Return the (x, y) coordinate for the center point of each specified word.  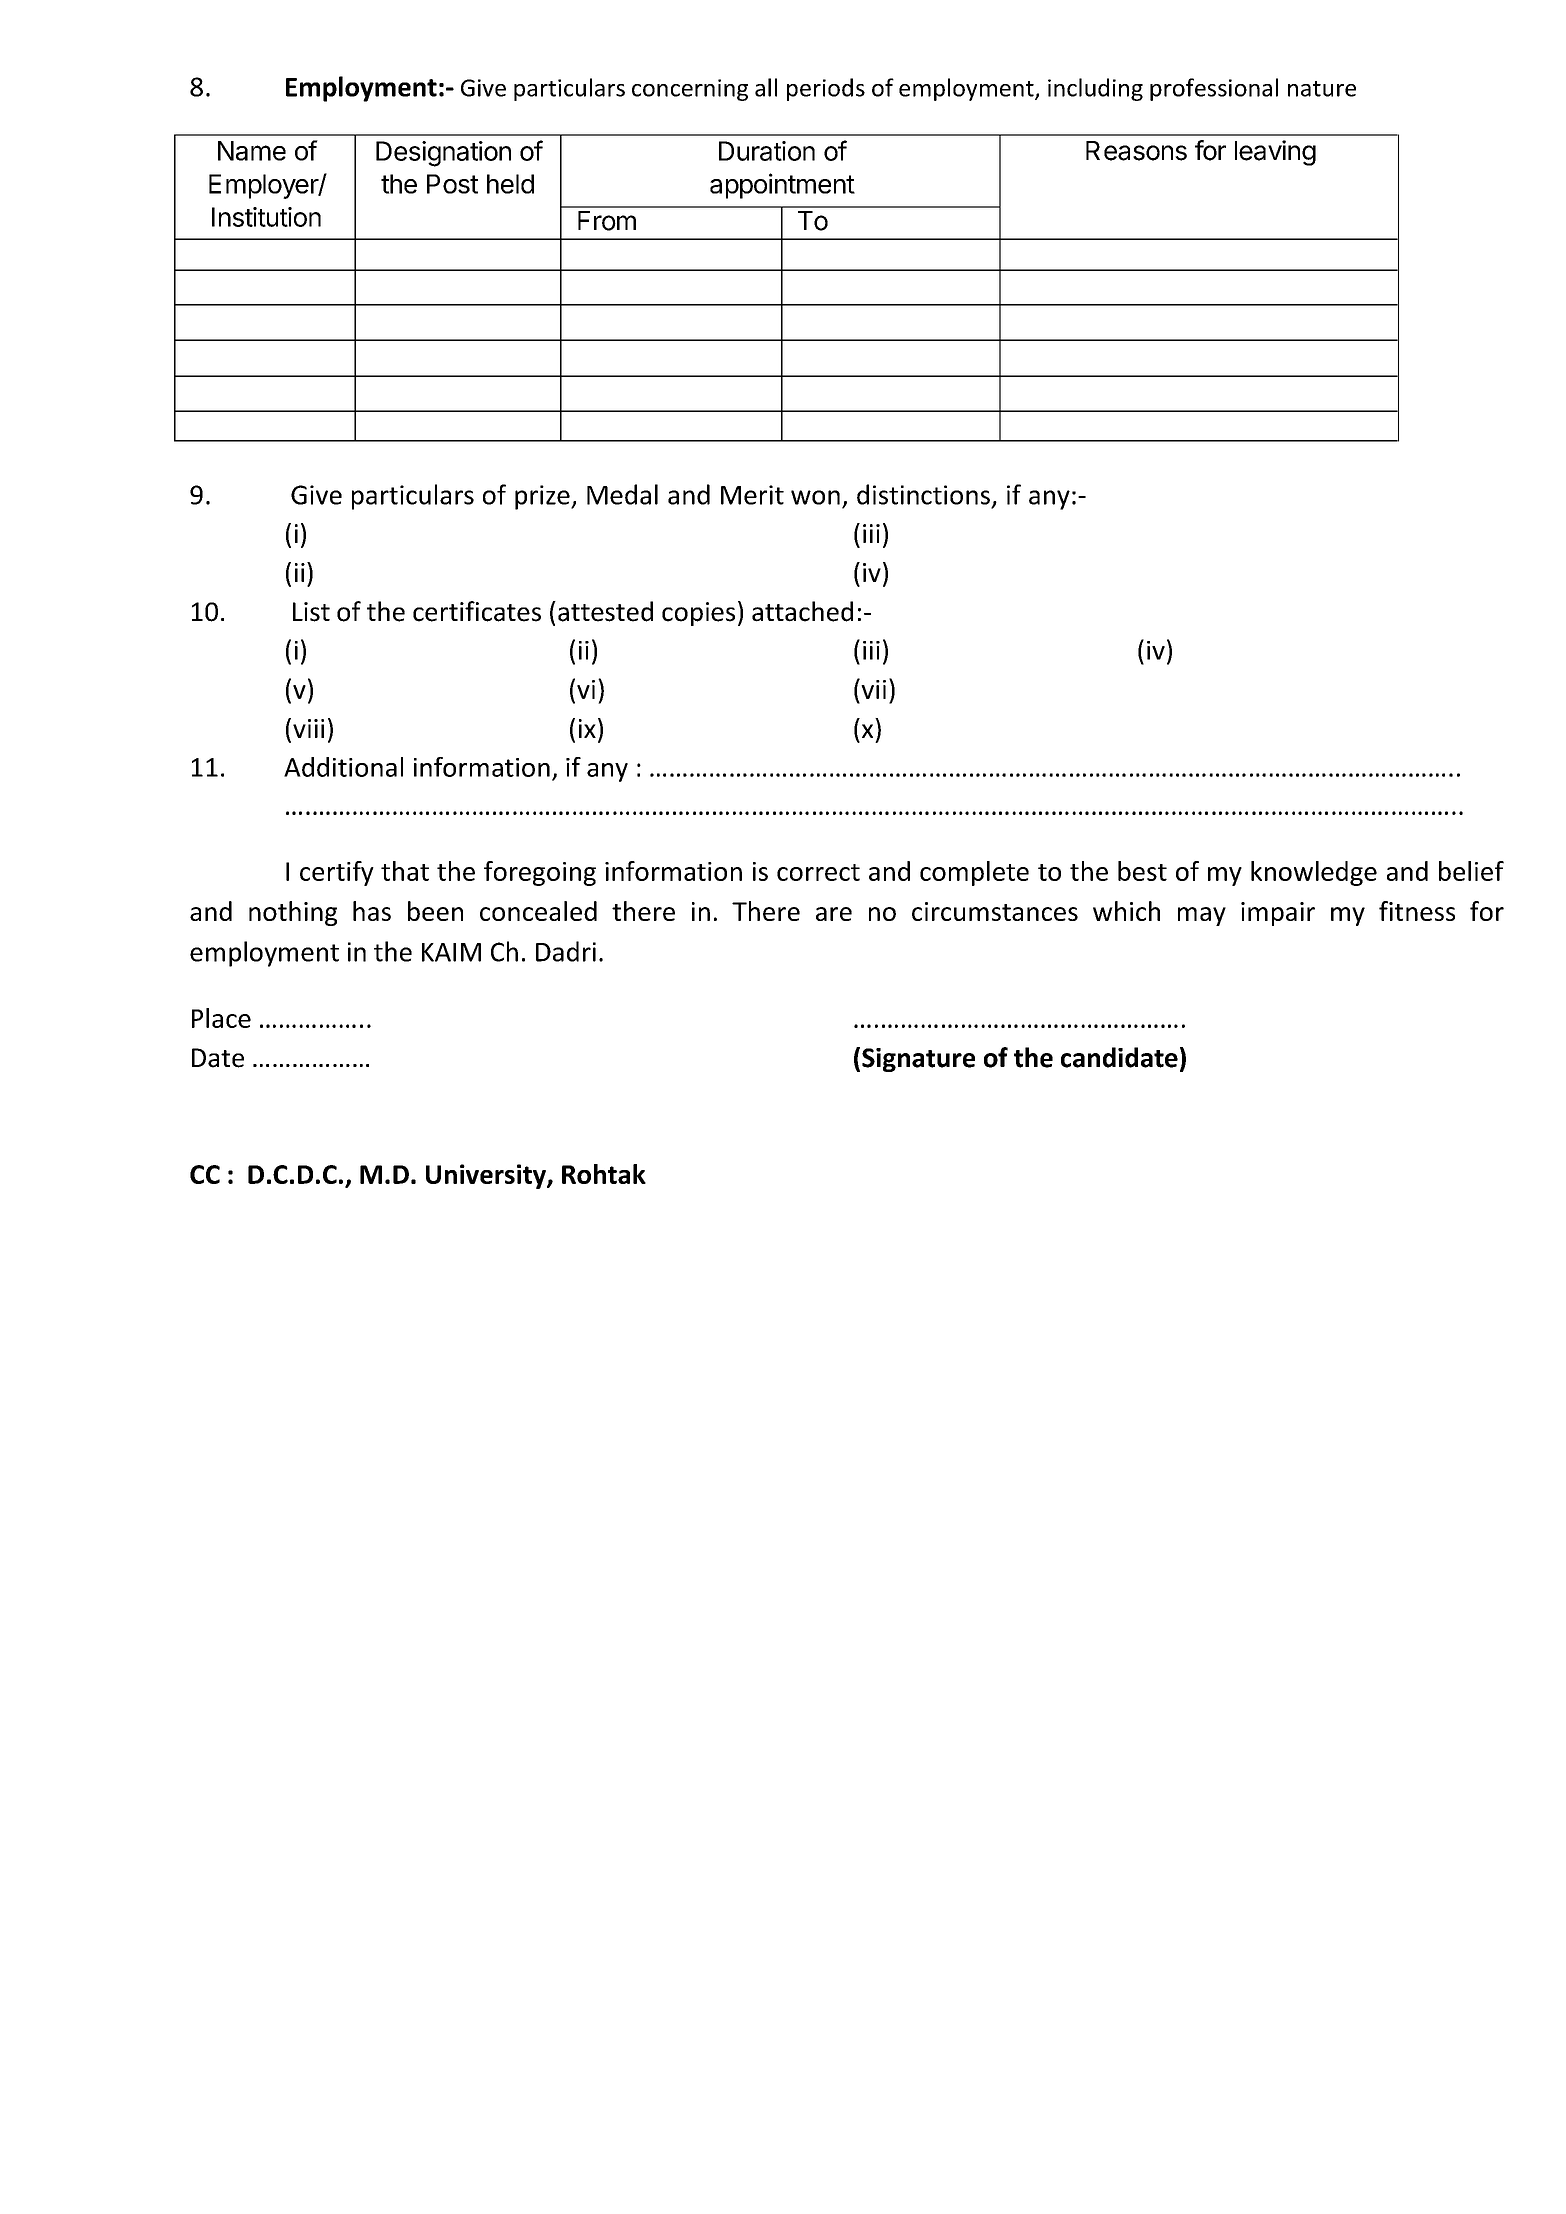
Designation (443, 154)
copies (698, 614)
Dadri (566, 951)
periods (826, 89)
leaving (1275, 153)
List (311, 612)
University (487, 1176)
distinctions (923, 494)
